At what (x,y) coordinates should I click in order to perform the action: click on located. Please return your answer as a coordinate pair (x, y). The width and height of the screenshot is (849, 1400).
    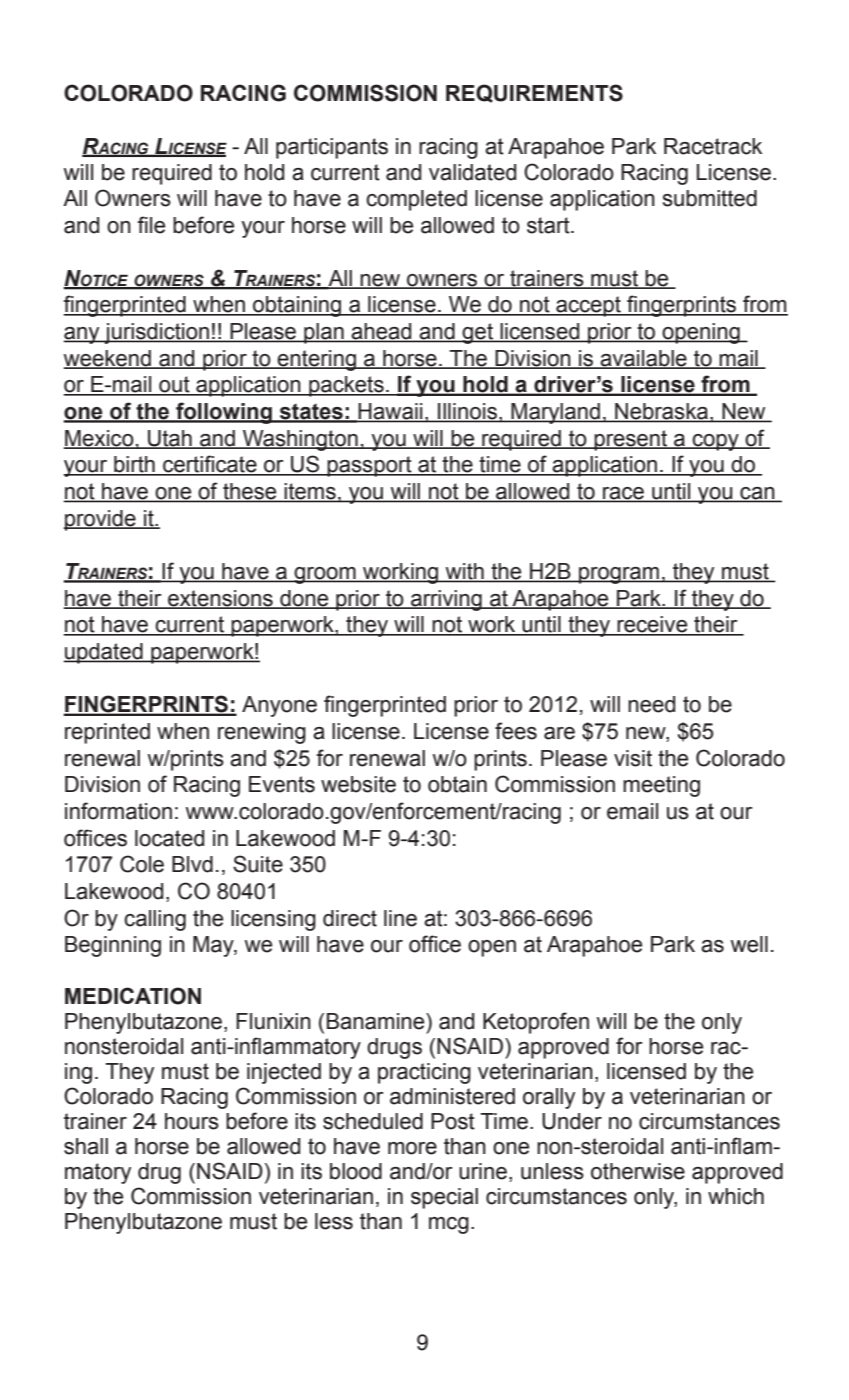
    Looking at the image, I should click on (169, 838).
